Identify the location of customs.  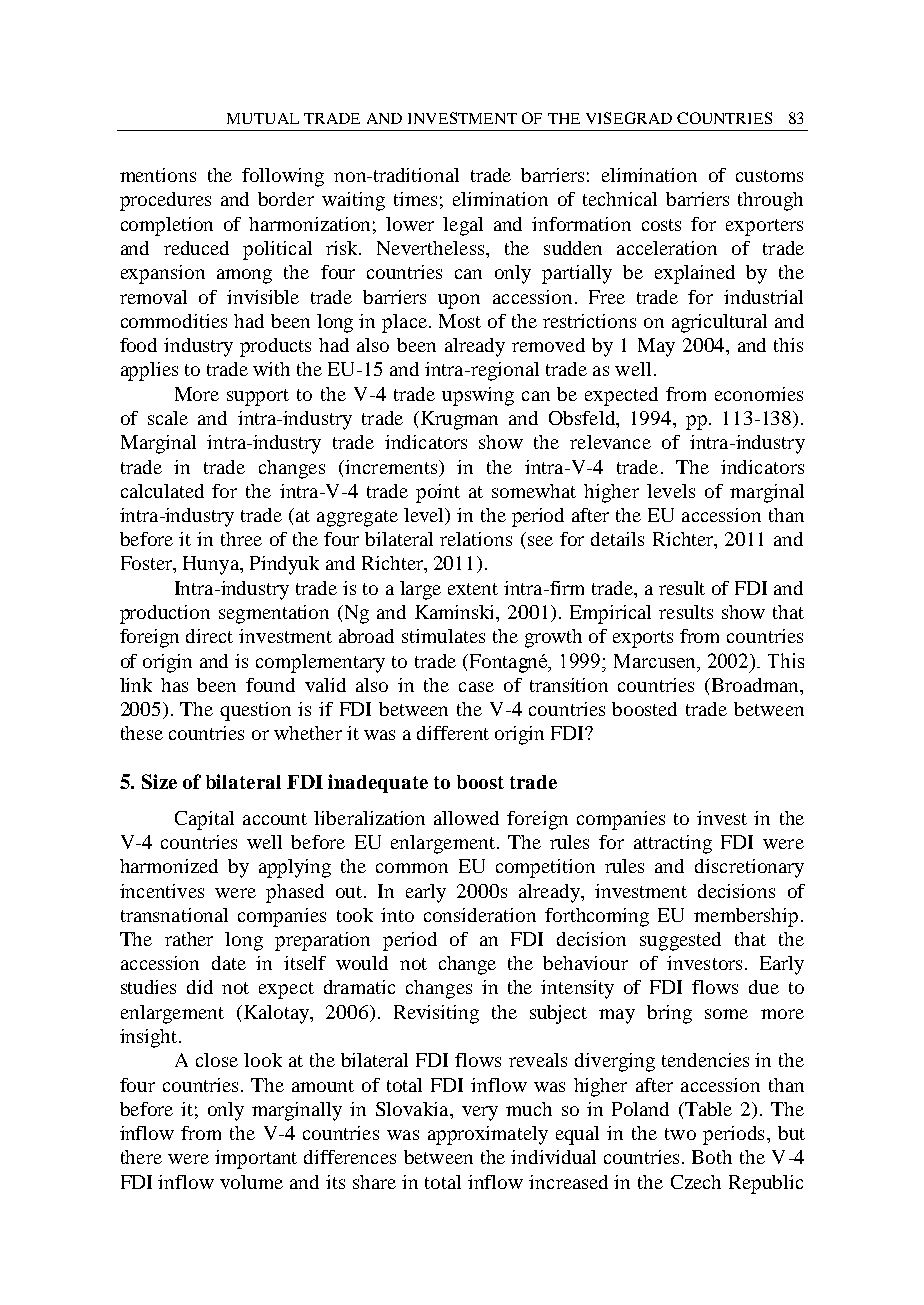
(769, 176).
